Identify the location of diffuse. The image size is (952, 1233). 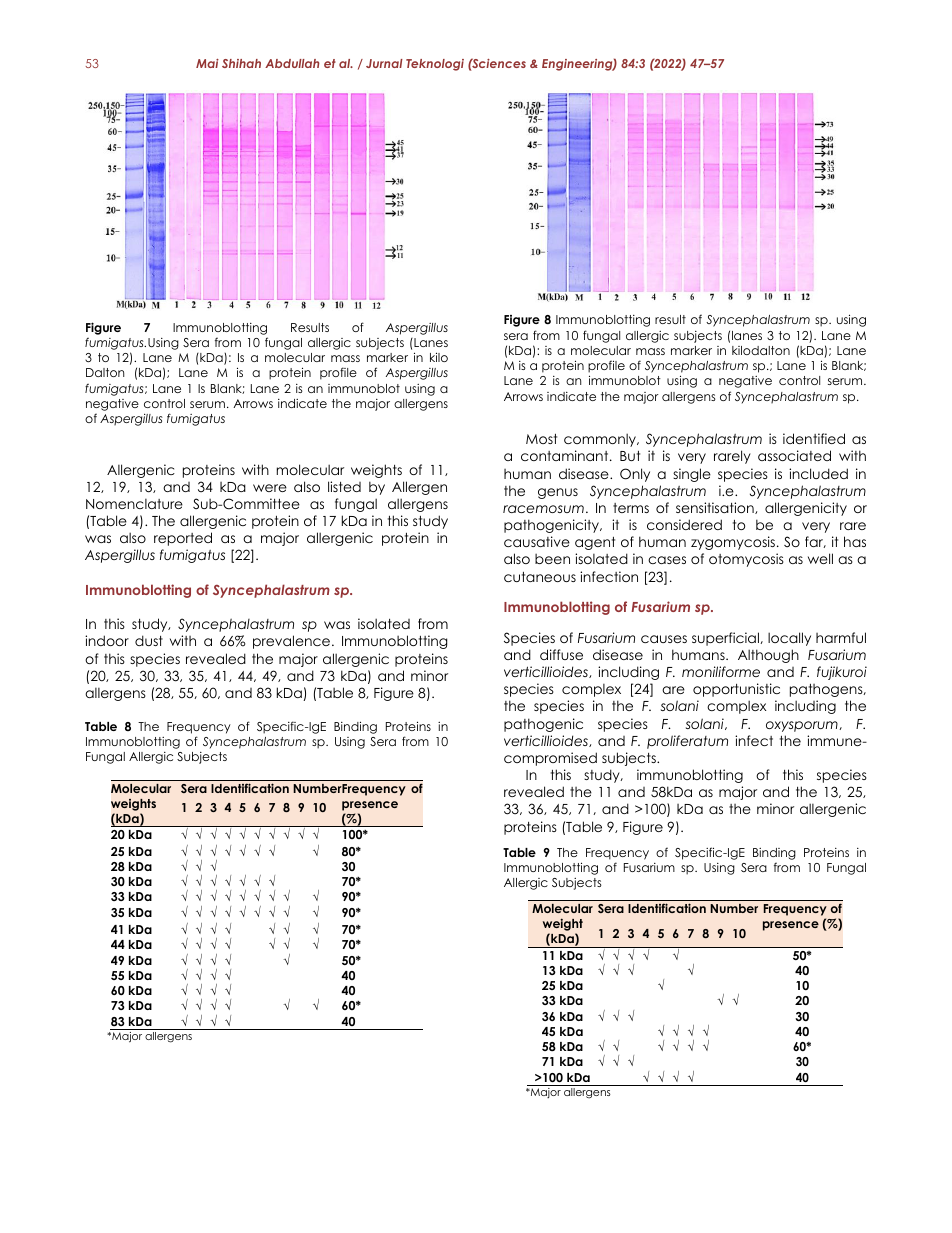
(561, 654).
